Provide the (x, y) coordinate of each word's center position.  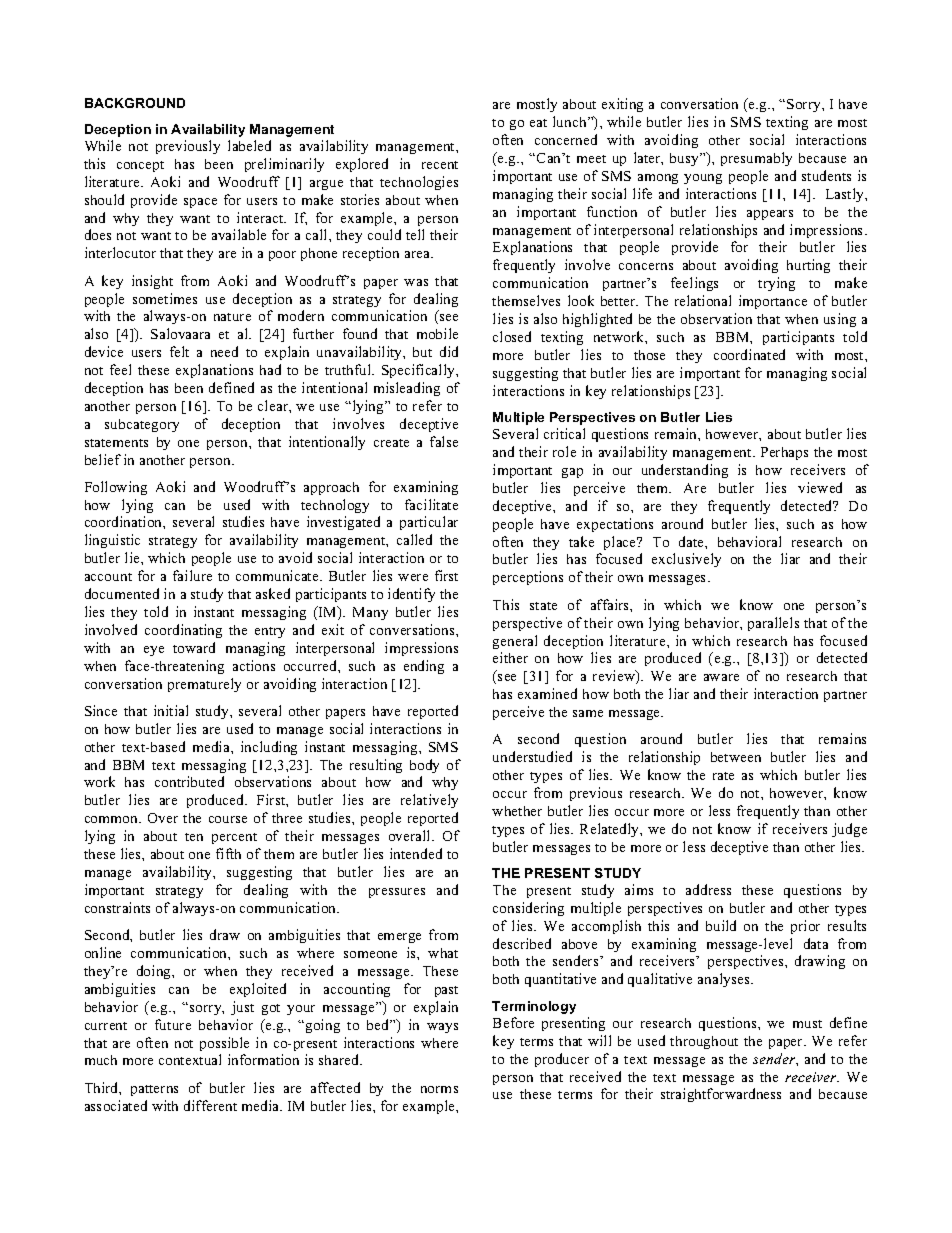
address (708, 889)
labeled (249, 145)
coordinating (183, 631)
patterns (154, 1090)
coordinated (749, 354)
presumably (756, 159)
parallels (773, 624)
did (449, 351)
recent (440, 165)
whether (517, 811)
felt (179, 351)
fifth (228, 853)
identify (411, 595)
